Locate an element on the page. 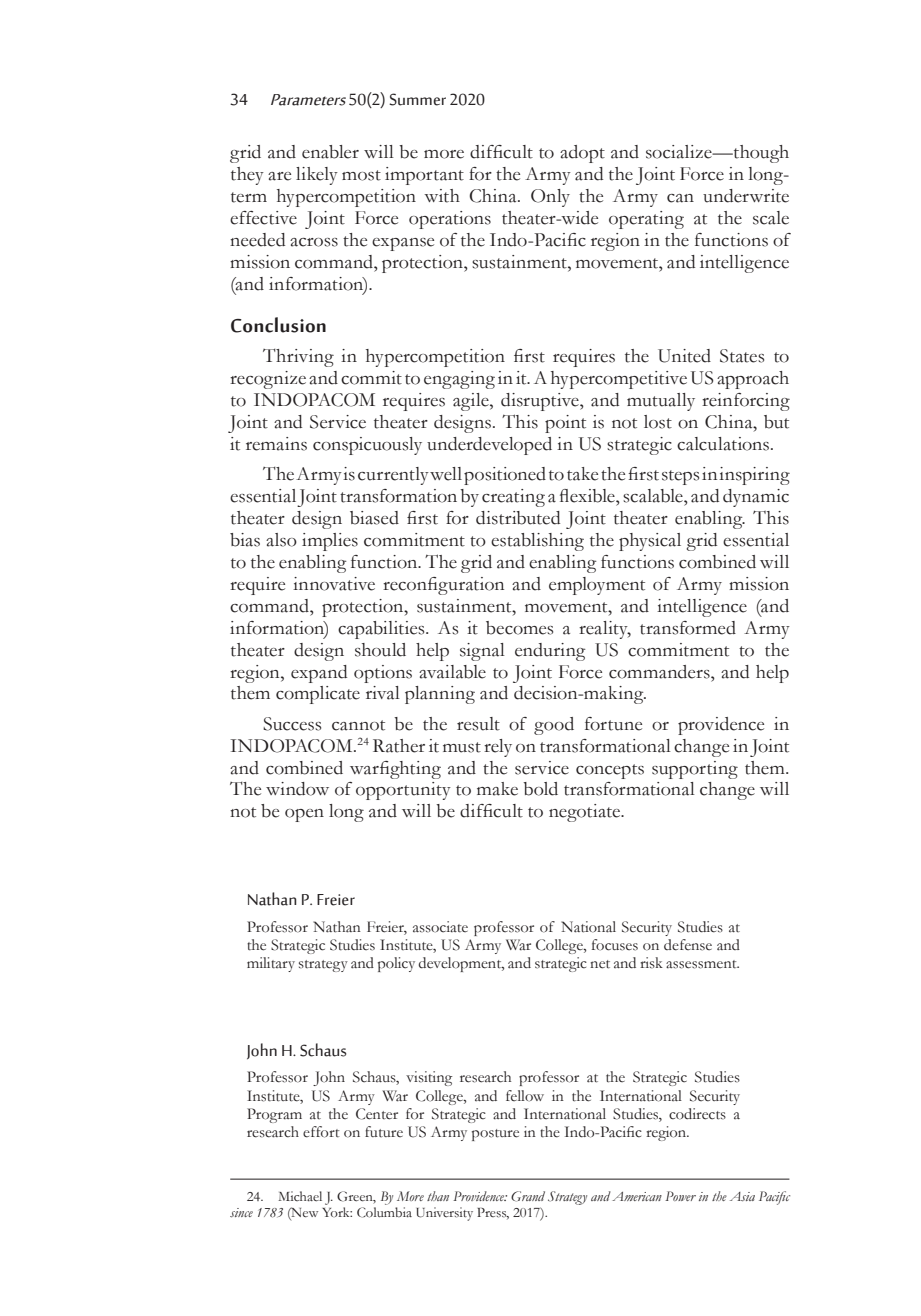 The image size is (921, 1316). make is located at coordinates (497, 789).
